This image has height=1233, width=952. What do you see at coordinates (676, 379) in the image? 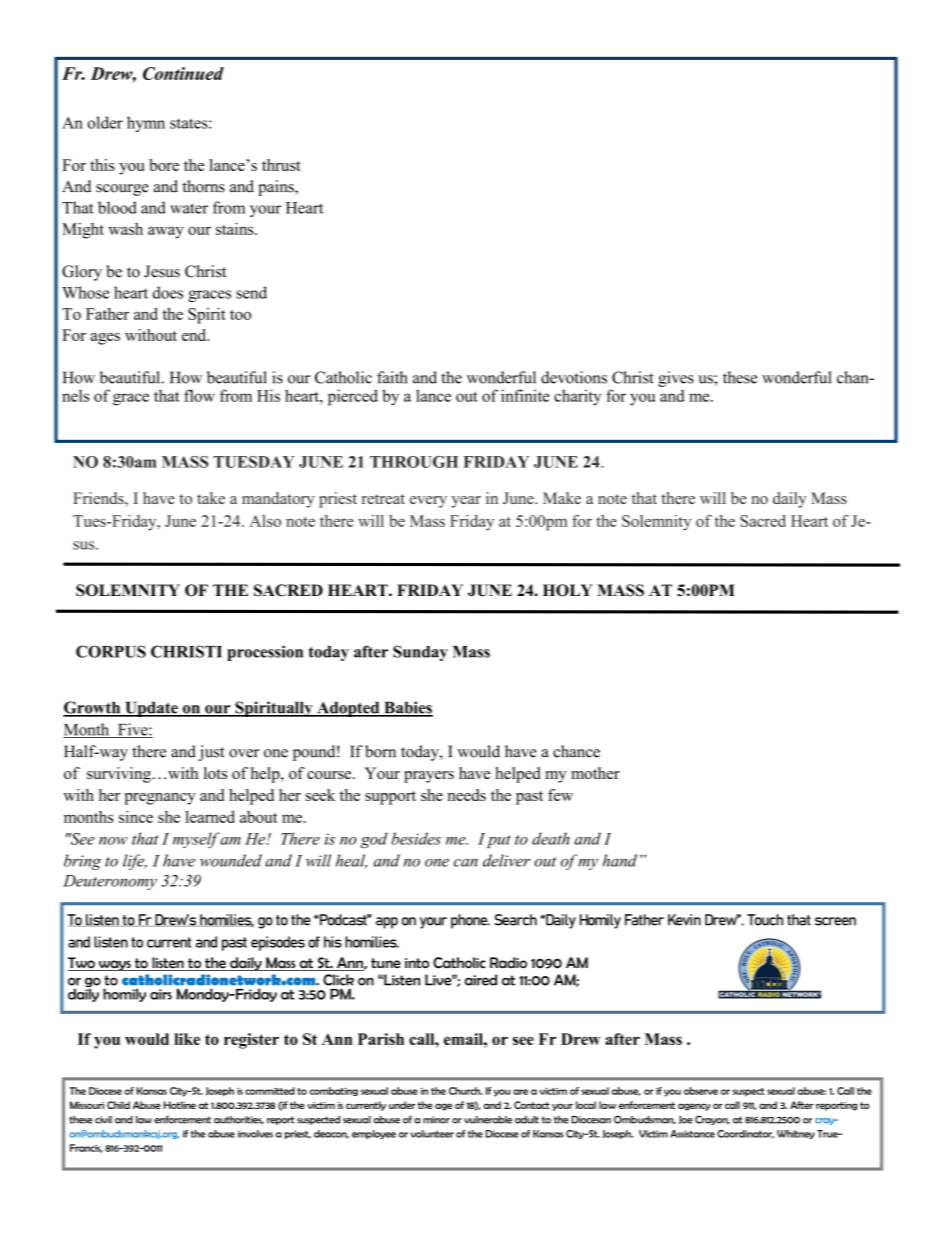
I see `gives` at bounding box center [676, 379].
